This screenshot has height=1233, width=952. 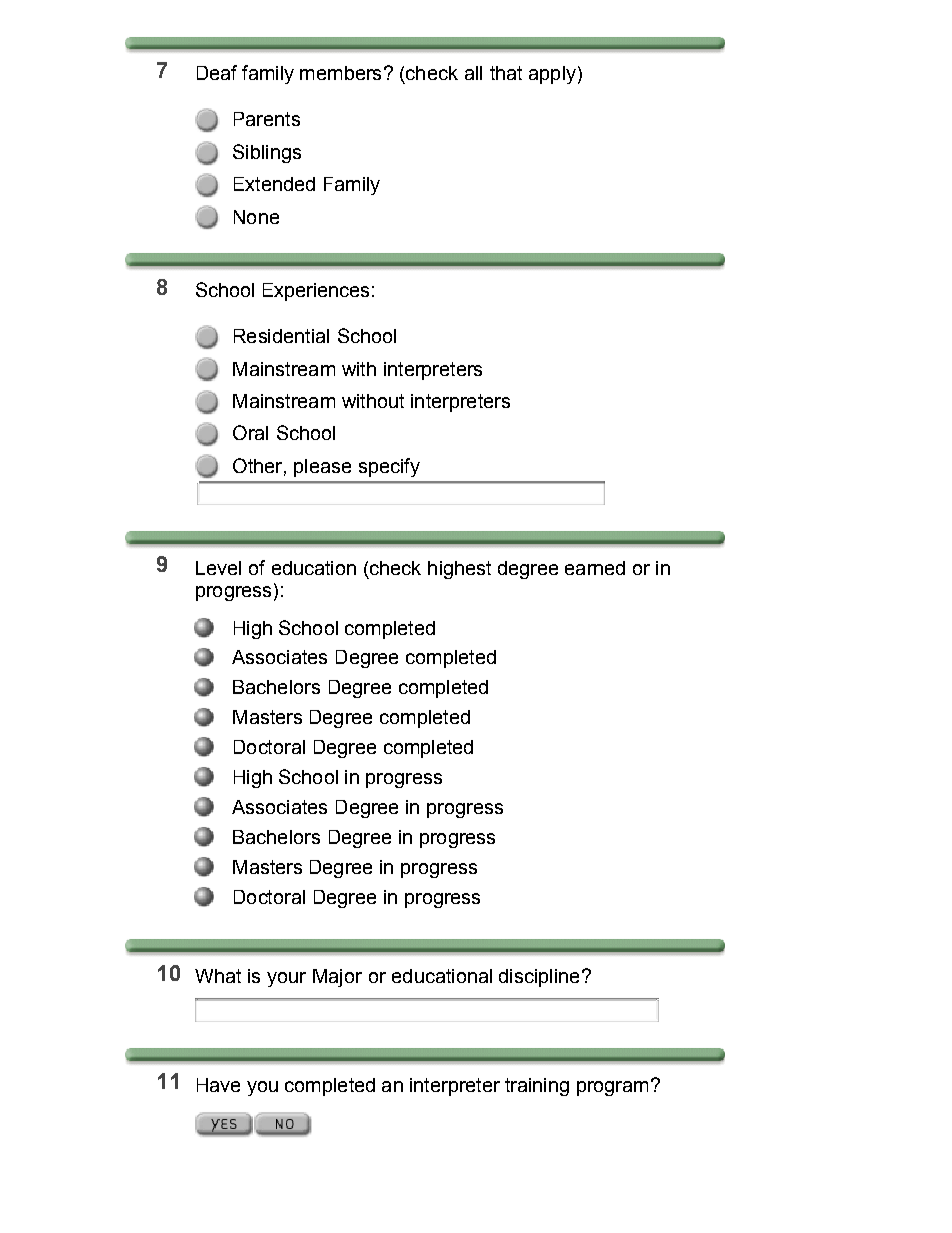 I want to click on earned, so click(x=595, y=568).
